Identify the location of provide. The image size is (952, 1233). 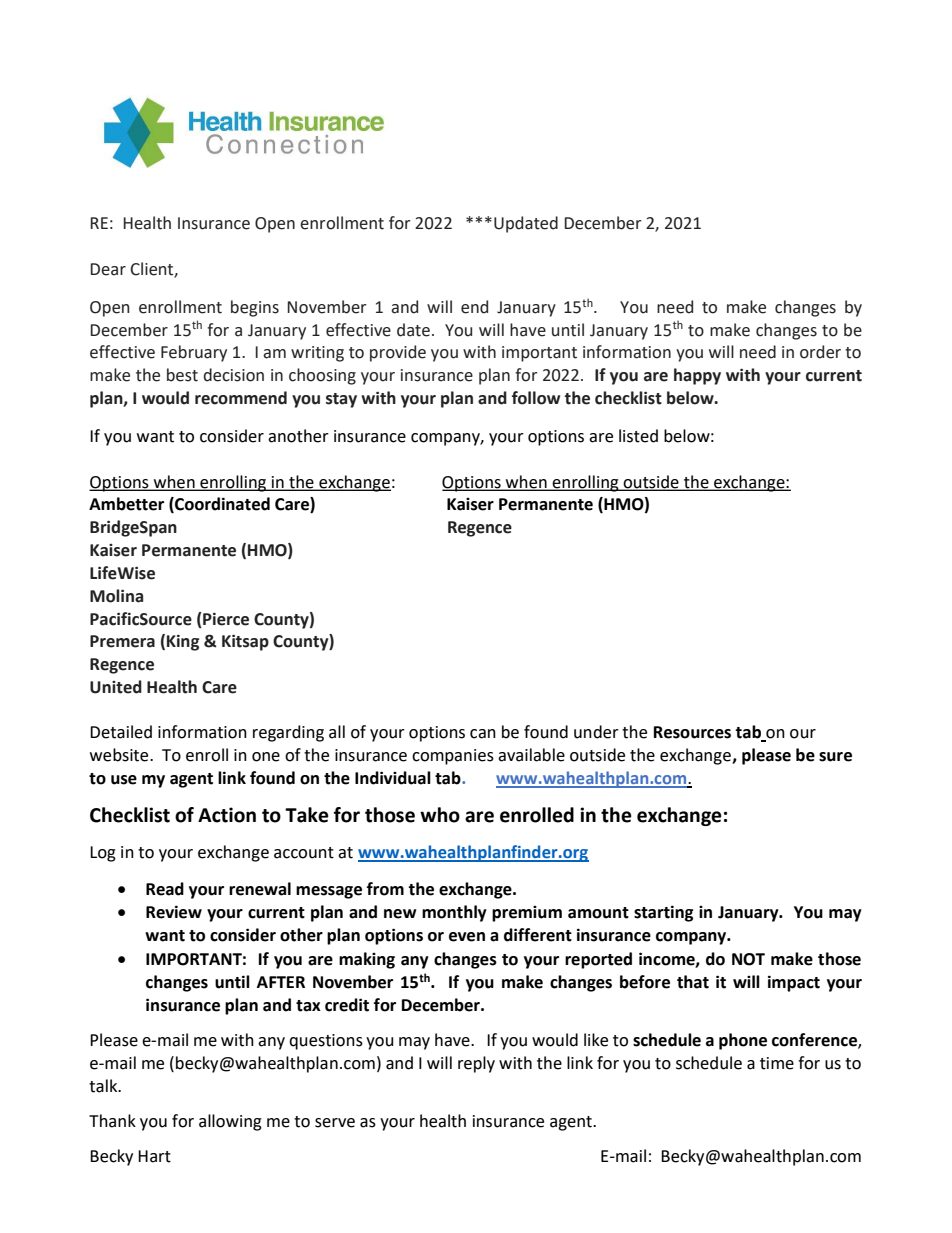
(398, 353).
